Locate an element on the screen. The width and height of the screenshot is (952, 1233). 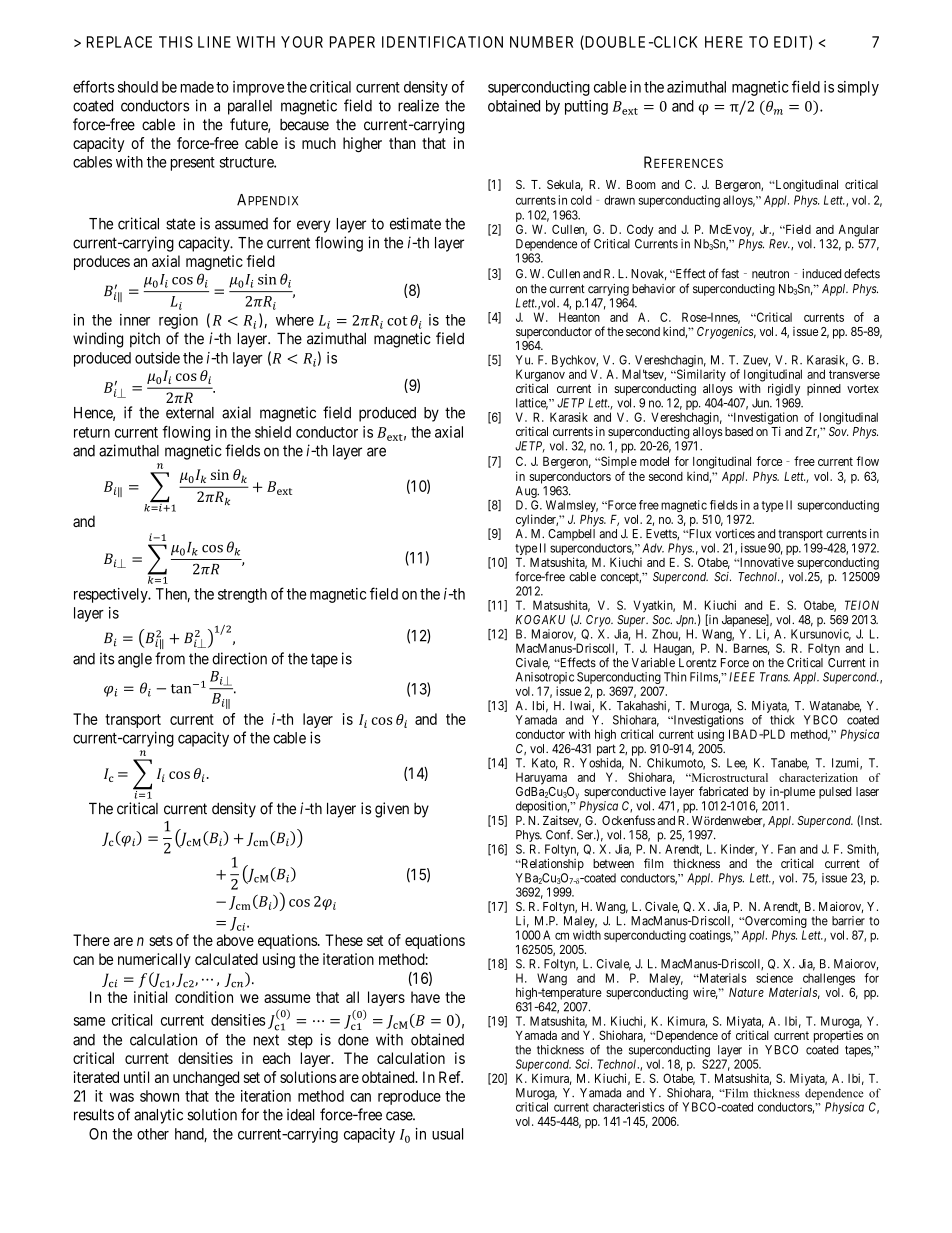
properties is located at coordinates (838, 1036).
